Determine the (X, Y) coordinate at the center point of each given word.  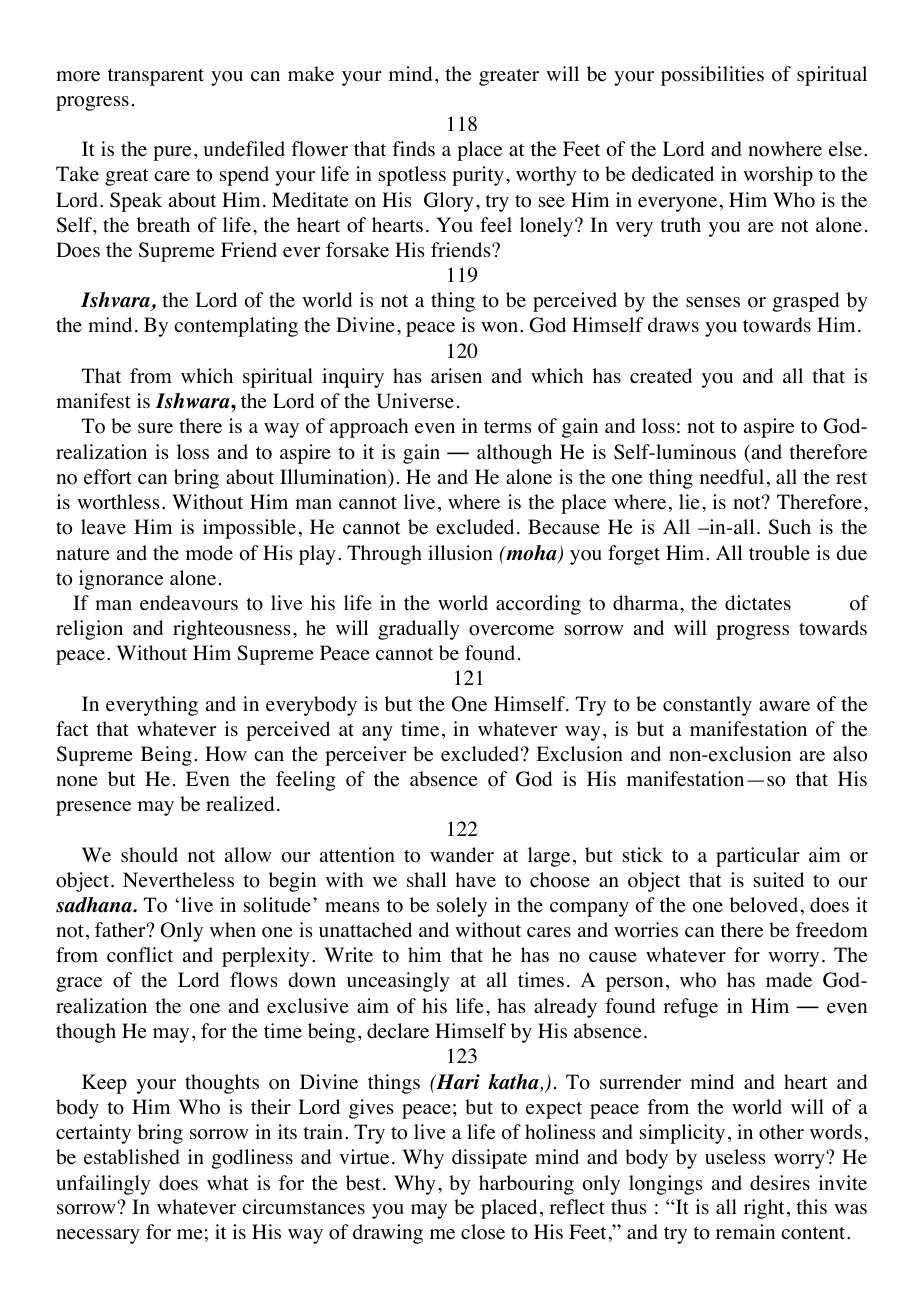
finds (413, 148)
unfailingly (103, 1185)
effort (108, 477)
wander (462, 855)
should (149, 855)
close (483, 1232)
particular (758, 857)
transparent (156, 77)
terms (508, 427)
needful (732, 477)
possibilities (712, 76)
